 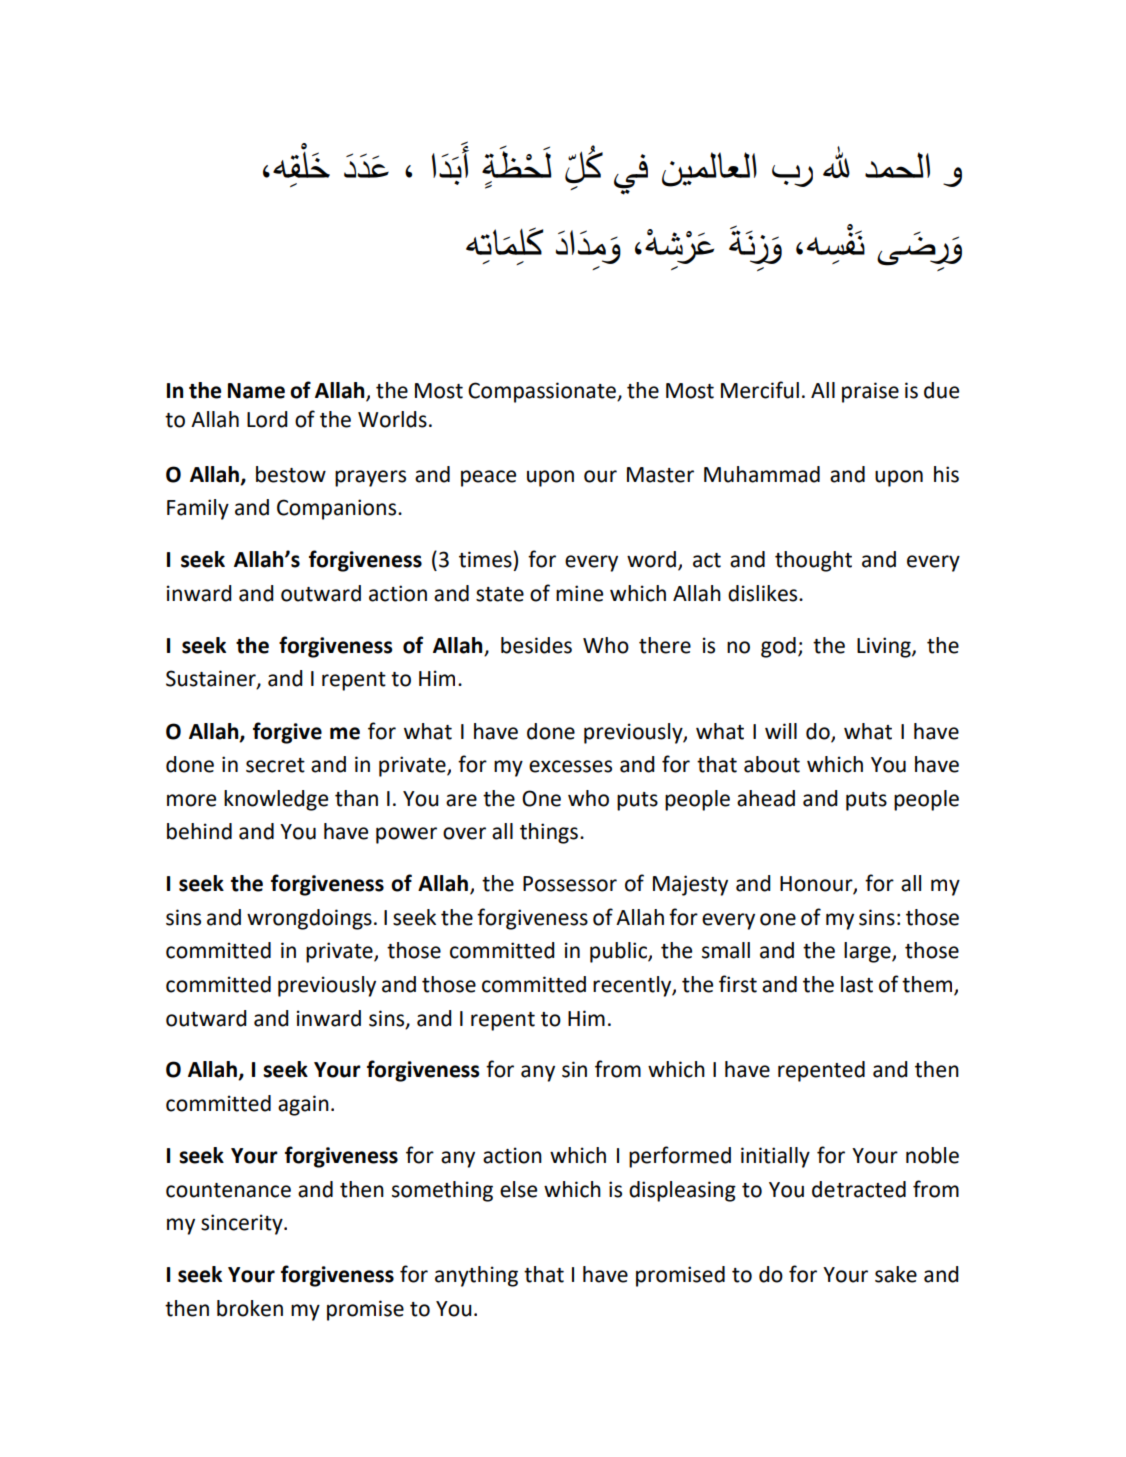 I want to click on Sustainer, so click(x=212, y=679).
